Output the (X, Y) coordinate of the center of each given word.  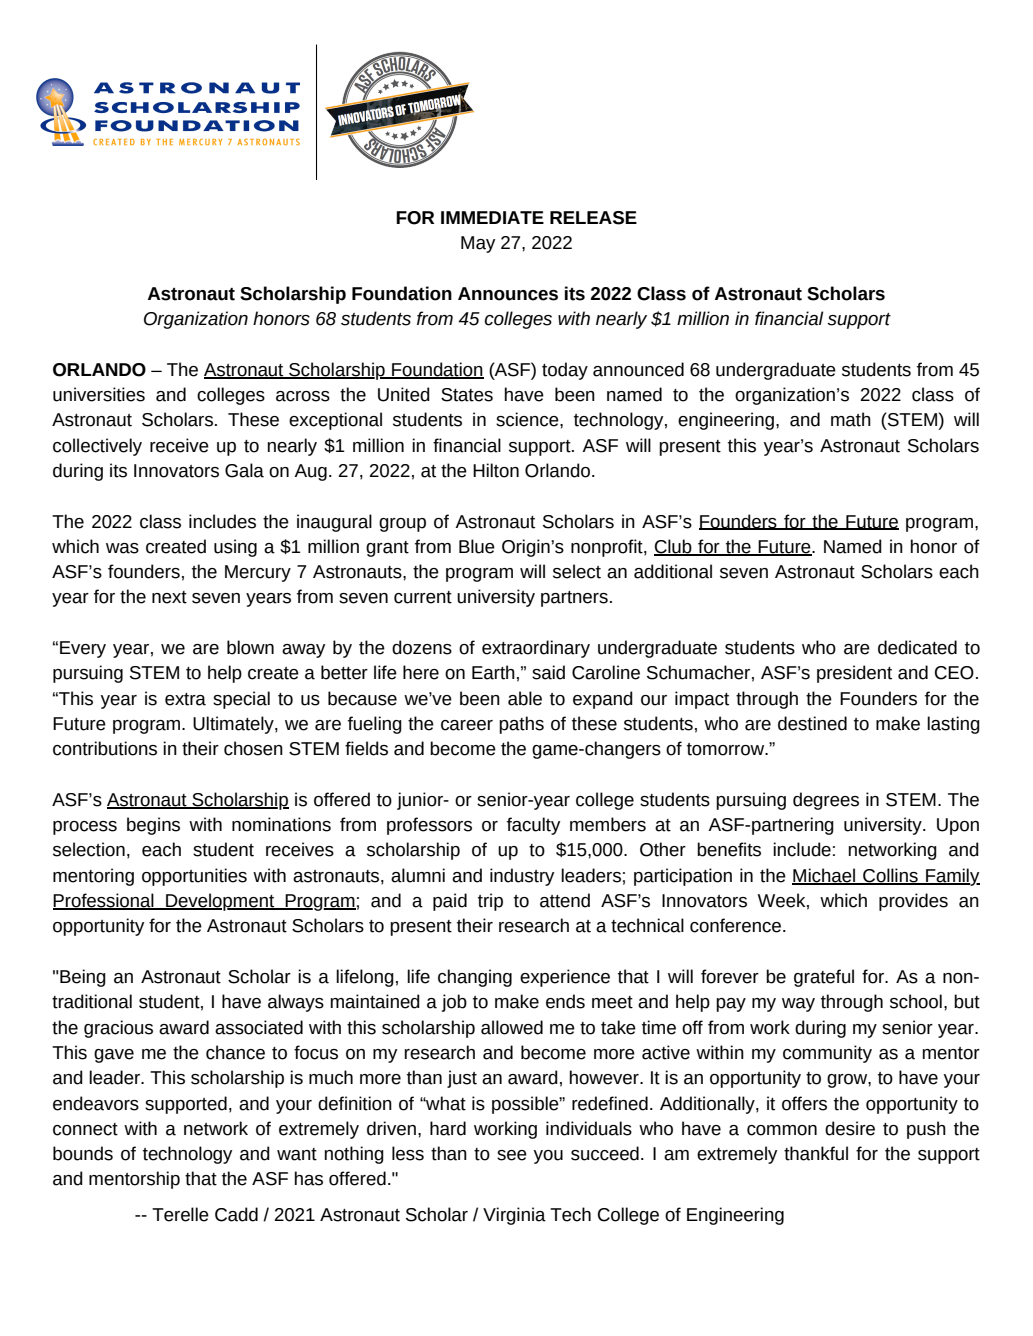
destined (812, 723)
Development (220, 902)
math (851, 419)
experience (565, 978)
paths (521, 725)
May (478, 244)
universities (99, 394)
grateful (824, 978)
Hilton (496, 470)
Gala (244, 470)
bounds (83, 1153)
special (241, 700)
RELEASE (593, 218)
